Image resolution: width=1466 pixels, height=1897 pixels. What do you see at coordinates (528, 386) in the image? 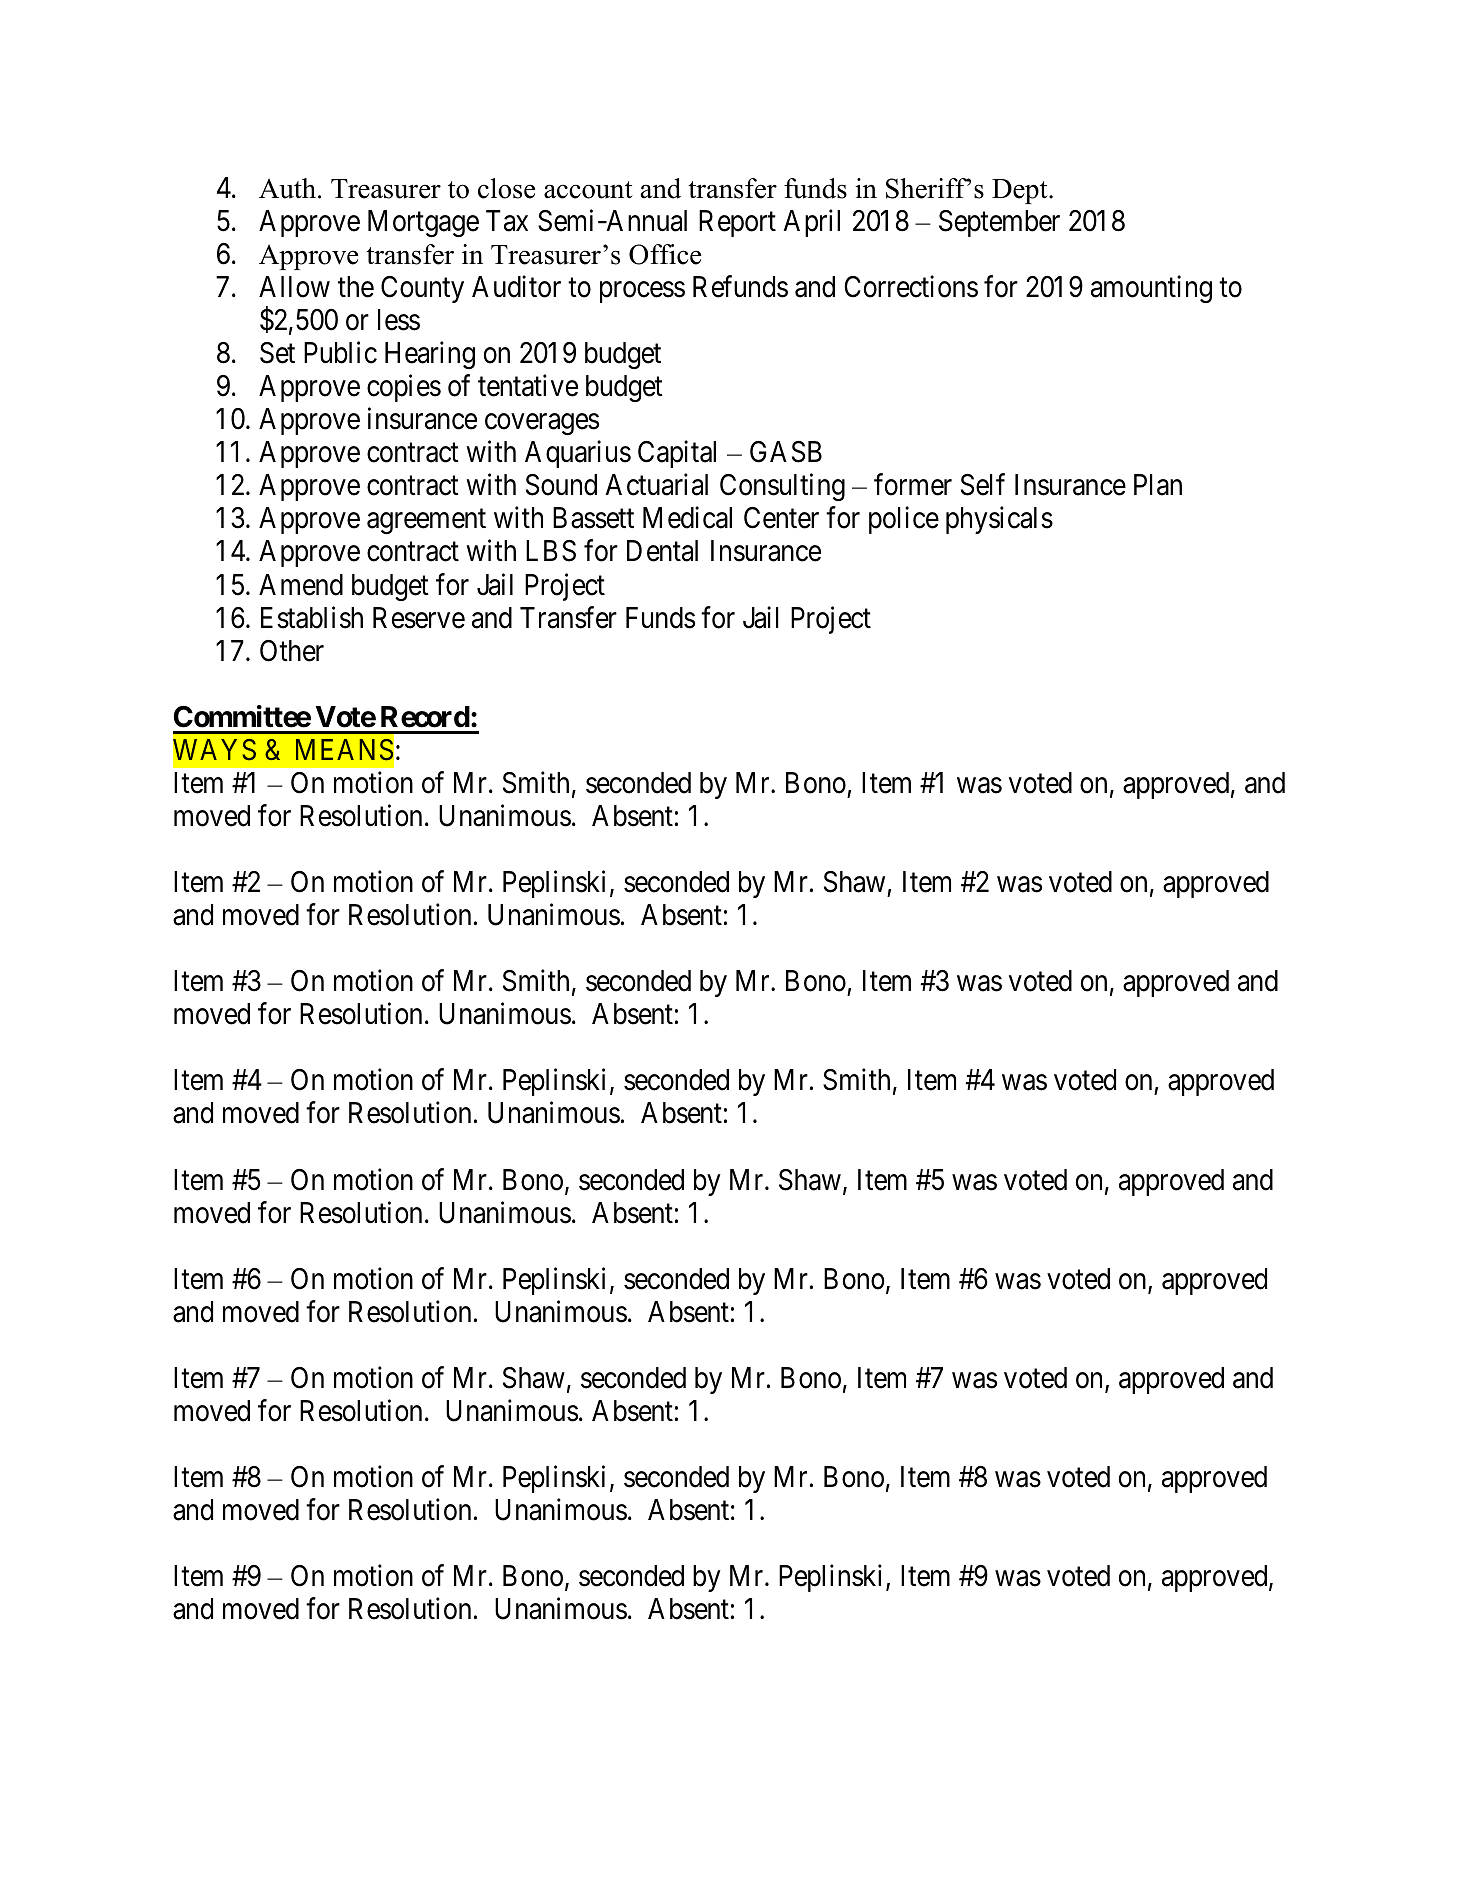
I see `tentative` at bounding box center [528, 386].
